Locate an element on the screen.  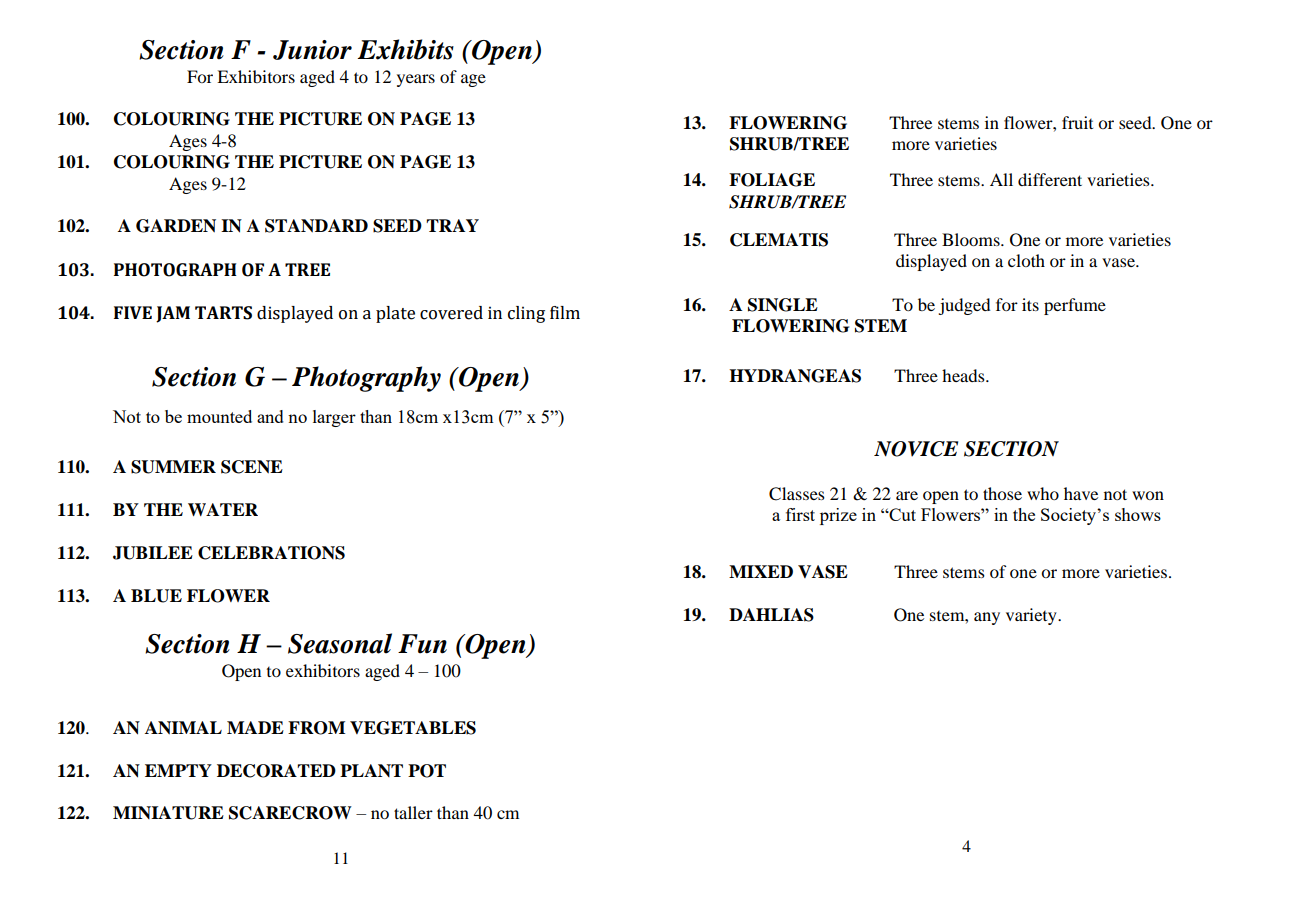
DECORATED is located at coordinates (276, 771).
